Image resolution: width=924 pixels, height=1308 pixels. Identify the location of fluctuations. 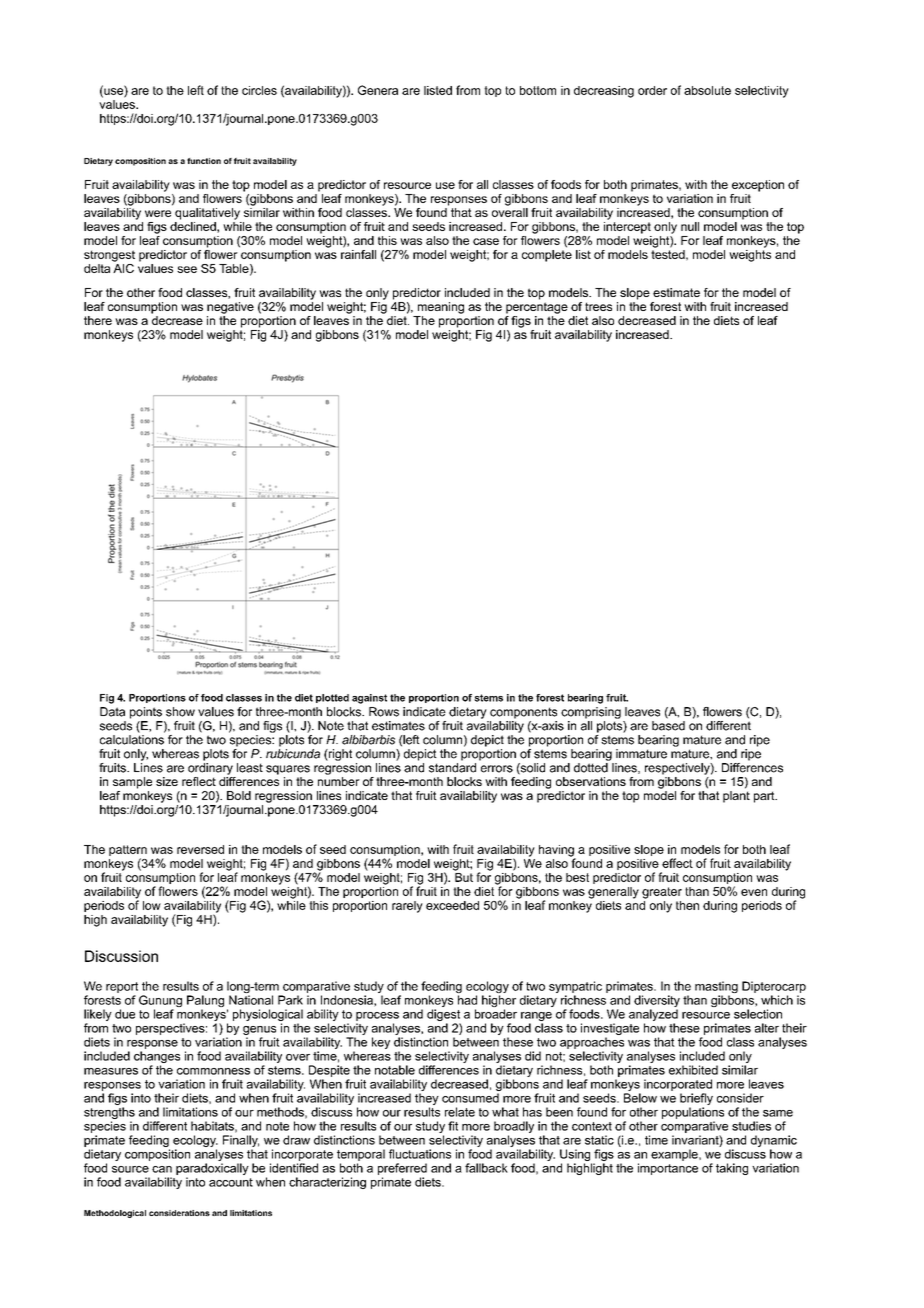
(420, 1154).
